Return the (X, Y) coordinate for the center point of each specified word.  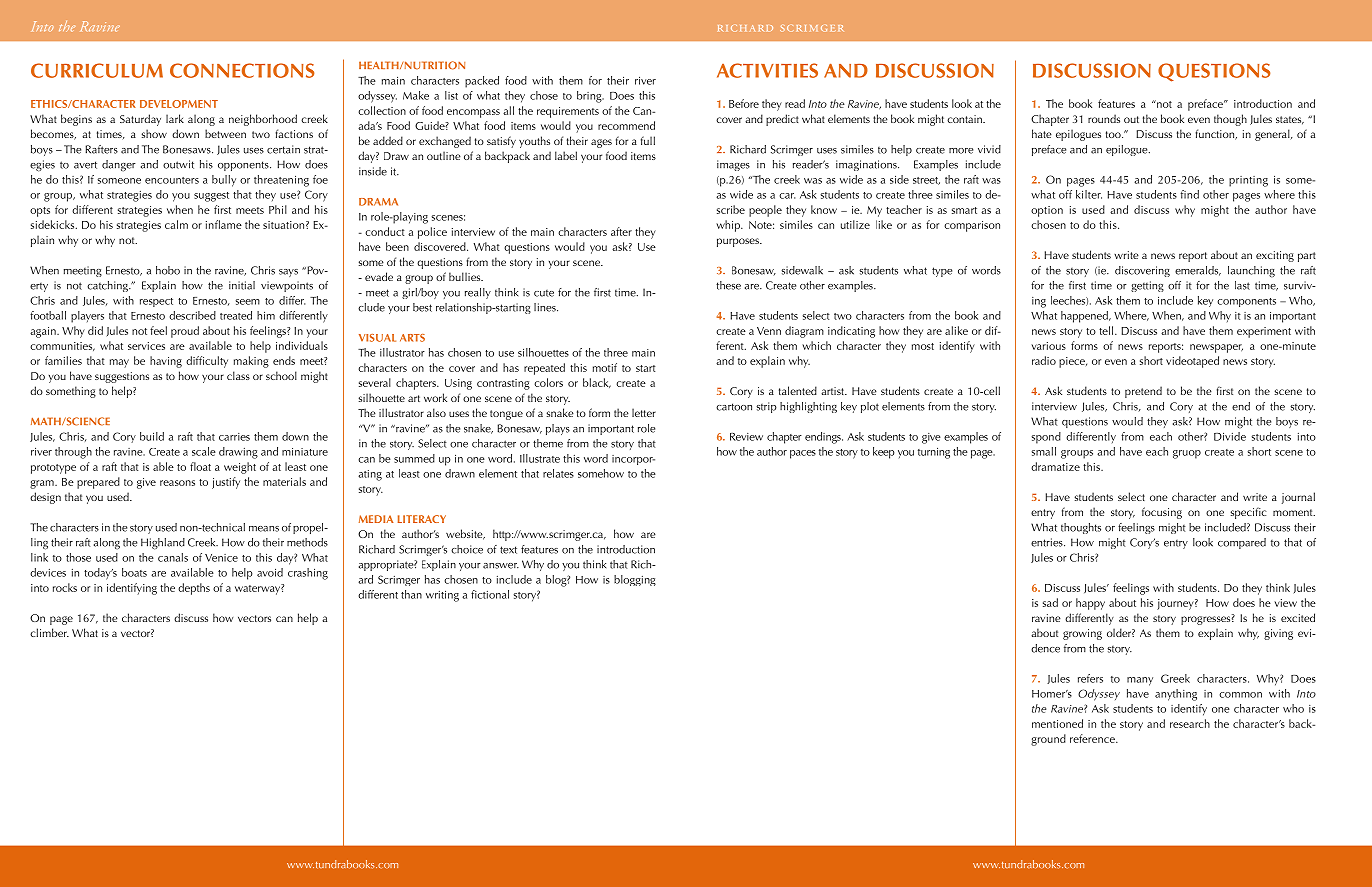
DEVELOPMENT (179, 104)
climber (49, 632)
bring (590, 97)
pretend (1143, 392)
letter (644, 412)
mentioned (1057, 723)
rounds (1104, 118)
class (238, 375)
